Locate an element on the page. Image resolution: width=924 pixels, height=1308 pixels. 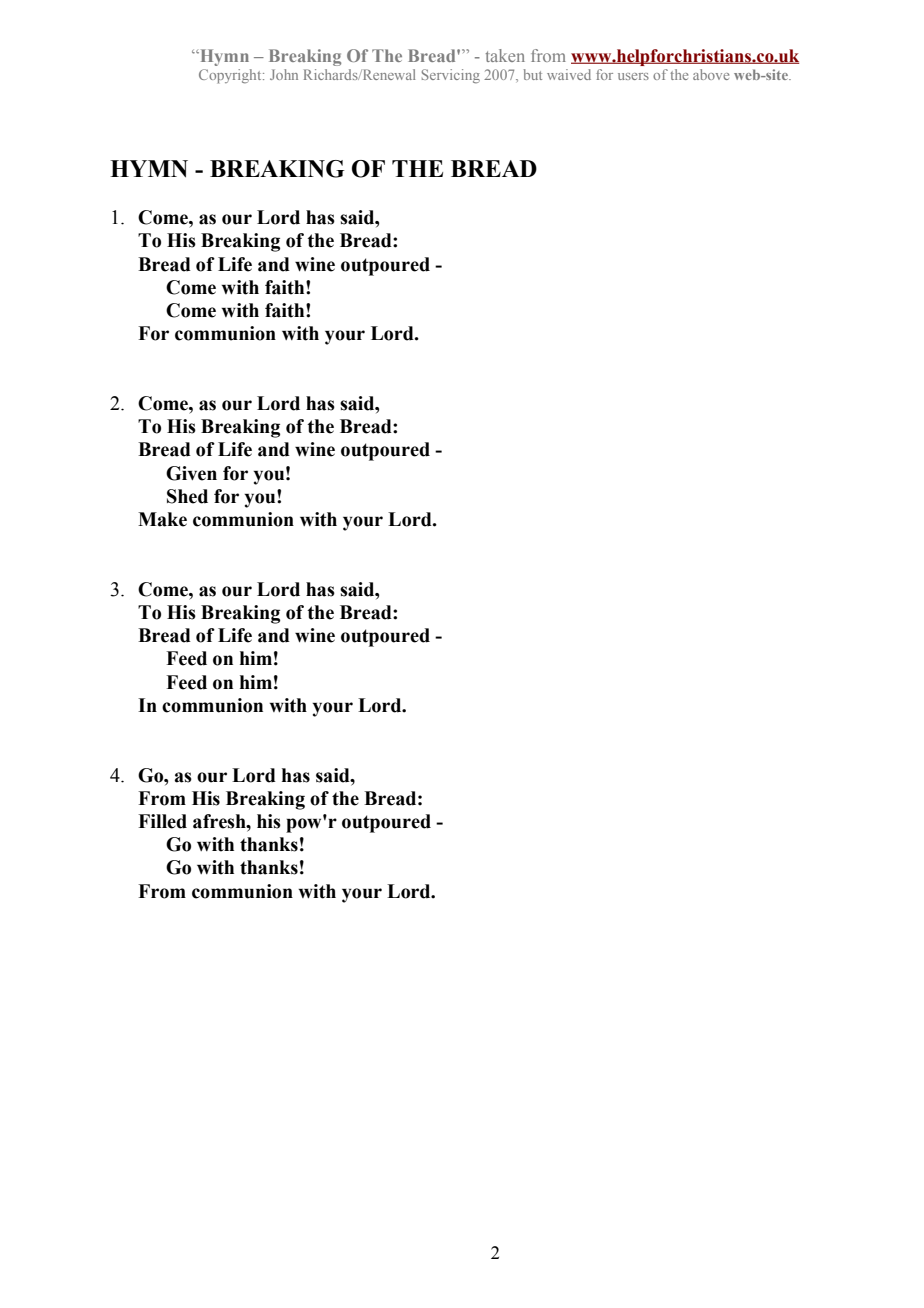
Shed is located at coordinates (187, 496).
